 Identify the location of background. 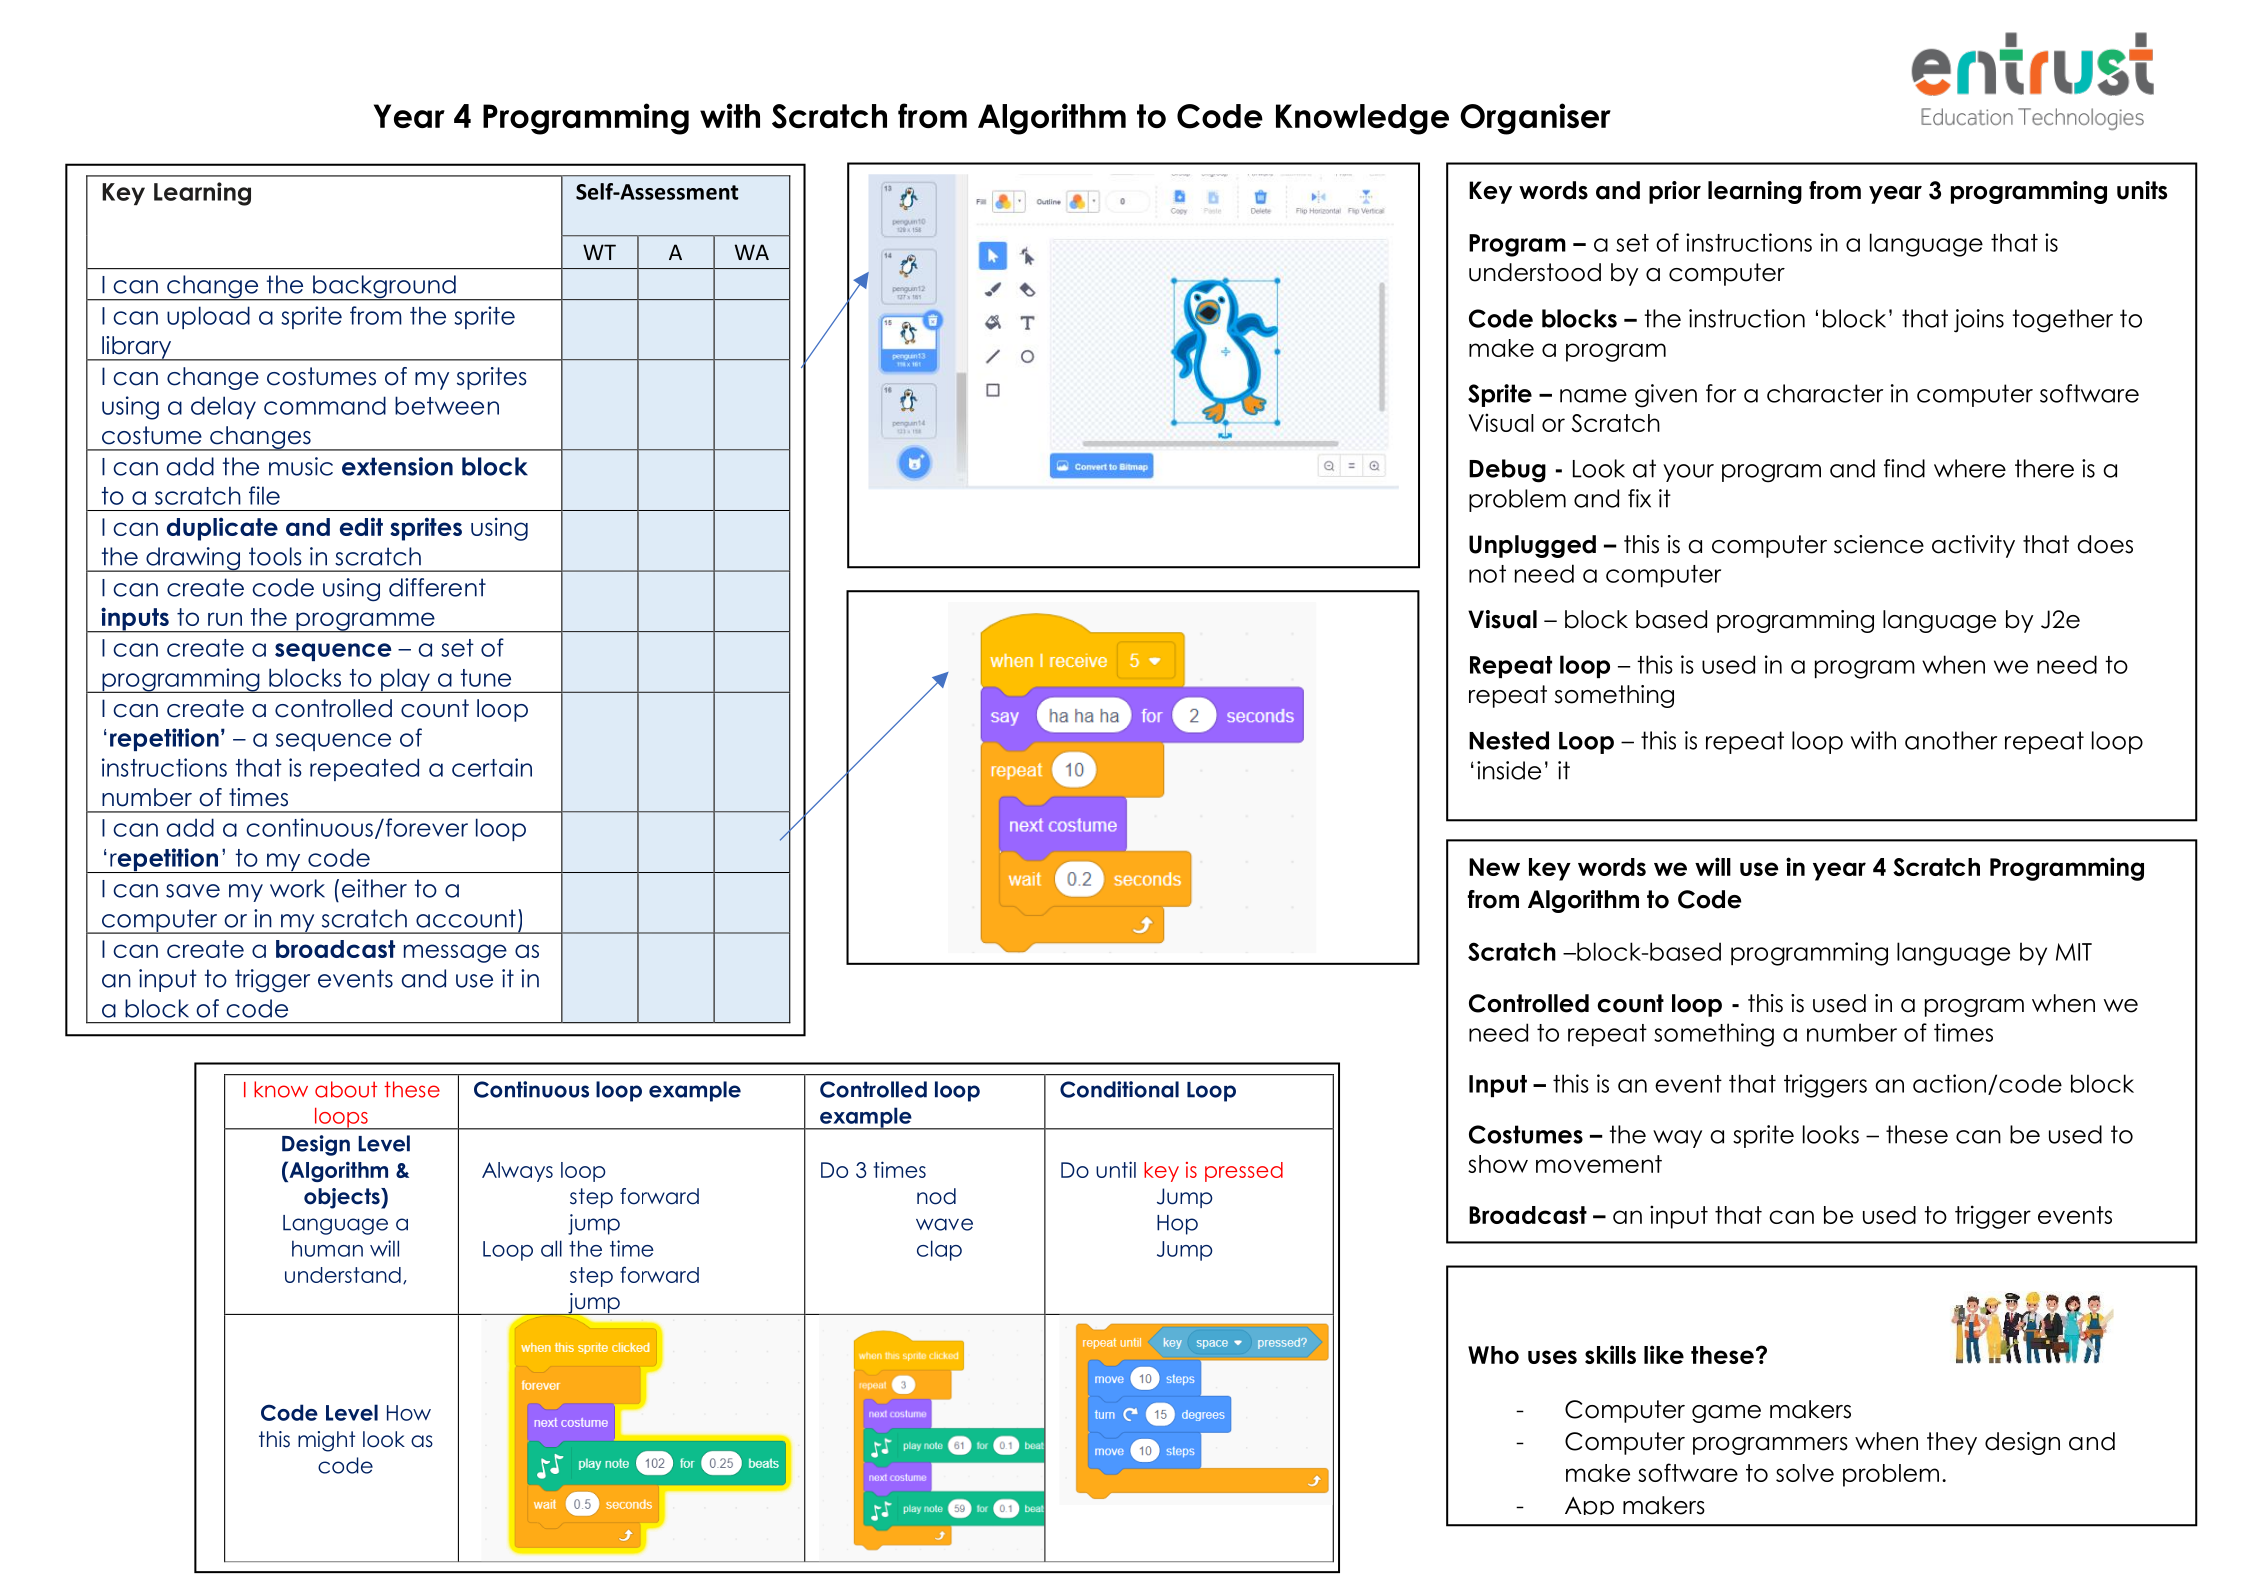
(384, 288).
